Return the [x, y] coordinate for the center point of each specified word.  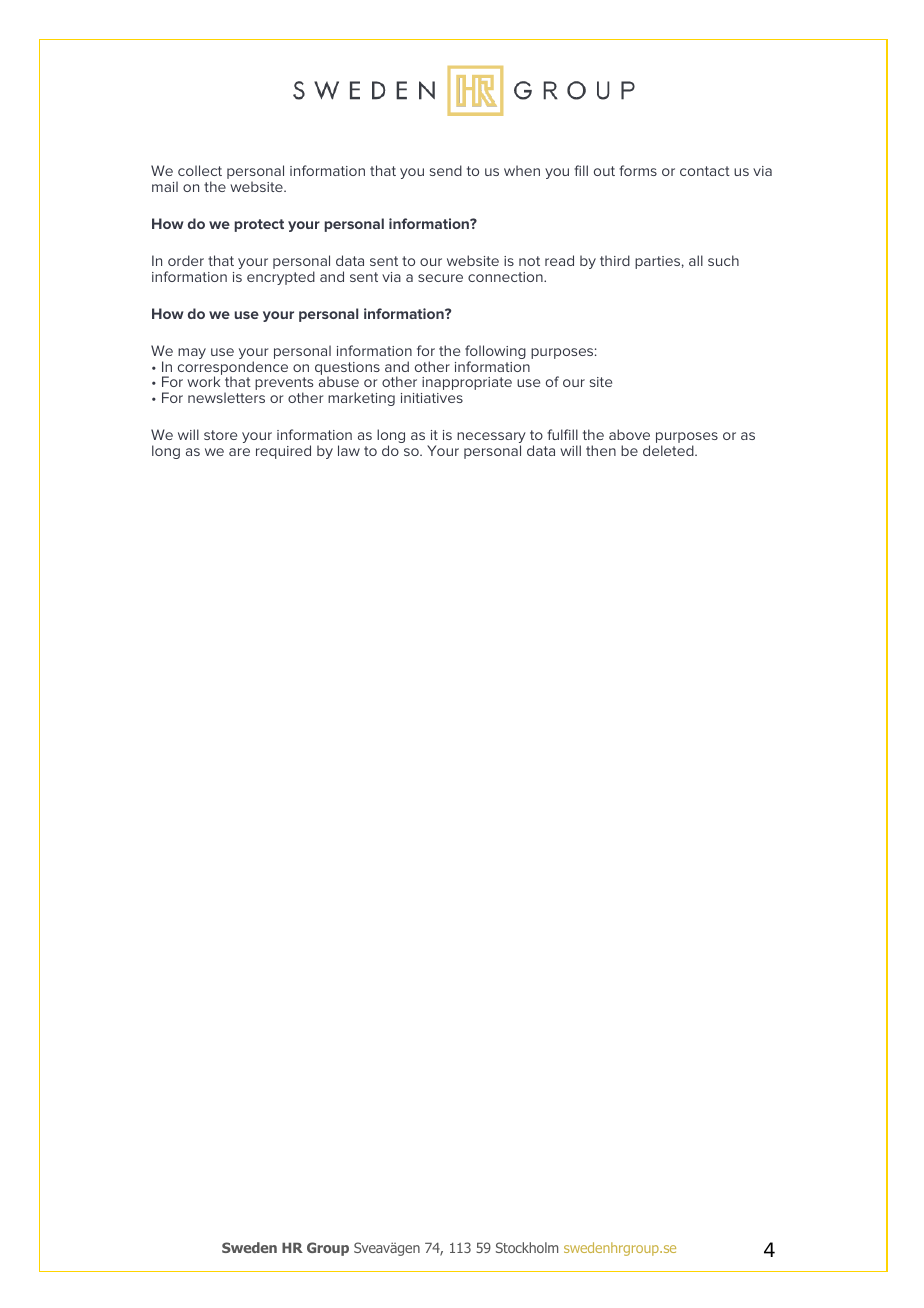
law [349, 450]
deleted [669, 450]
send [446, 170]
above [629, 434]
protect [259, 225]
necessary [491, 439]
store [220, 435]
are [239, 452]
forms [638, 170]
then [601, 450]
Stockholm [527, 1247]
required [283, 452]
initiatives [432, 398]
